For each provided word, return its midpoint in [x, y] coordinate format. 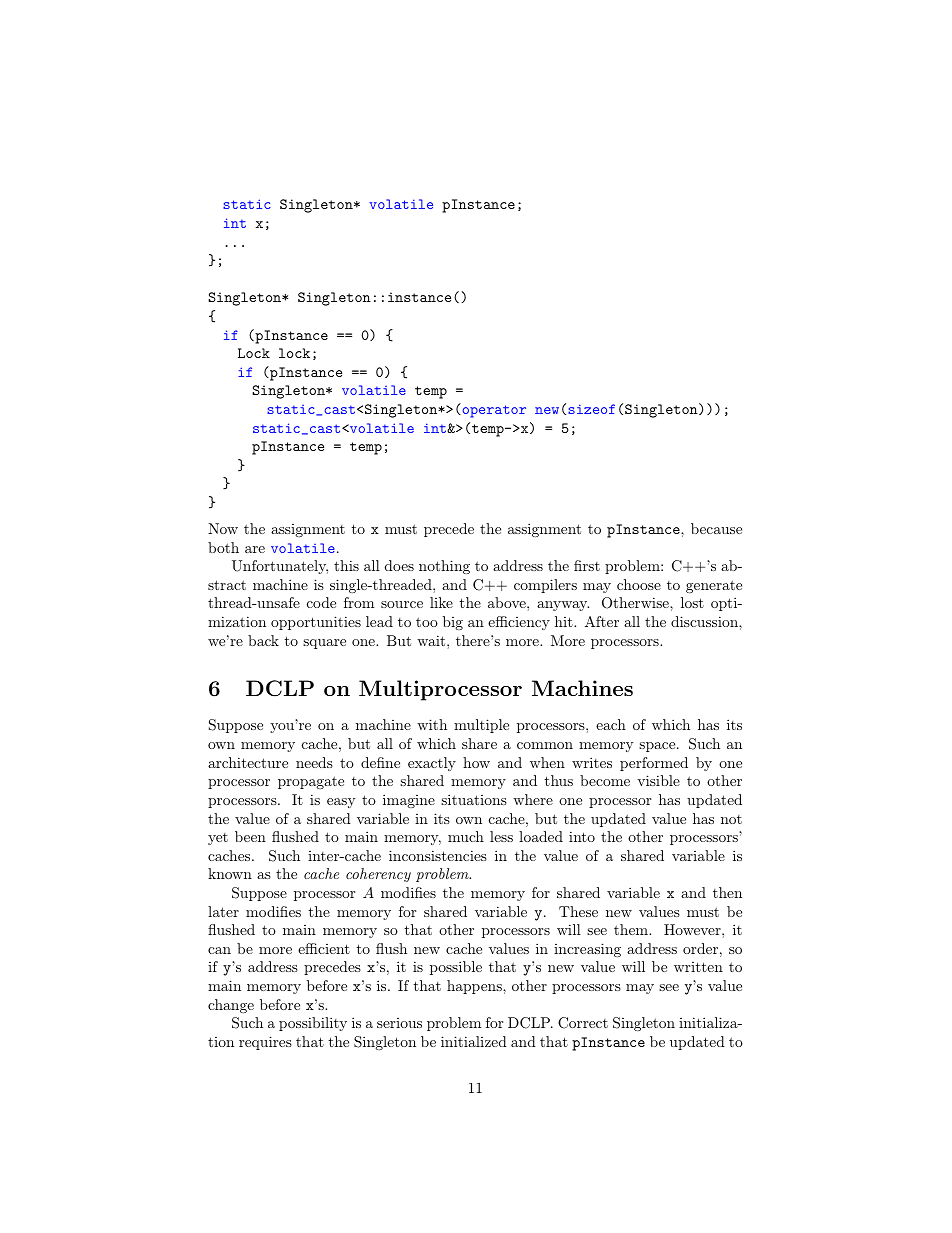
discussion [705, 621]
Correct [583, 1023]
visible [658, 780]
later [223, 911]
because [716, 528]
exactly [432, 764]
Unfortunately [280, 567]
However [693, 929]
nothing [444, 567]
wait [431, 640]
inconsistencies [438, 855]
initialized [474, 1041]
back [263, 640]
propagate [311, 782]
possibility [313, 1024]
